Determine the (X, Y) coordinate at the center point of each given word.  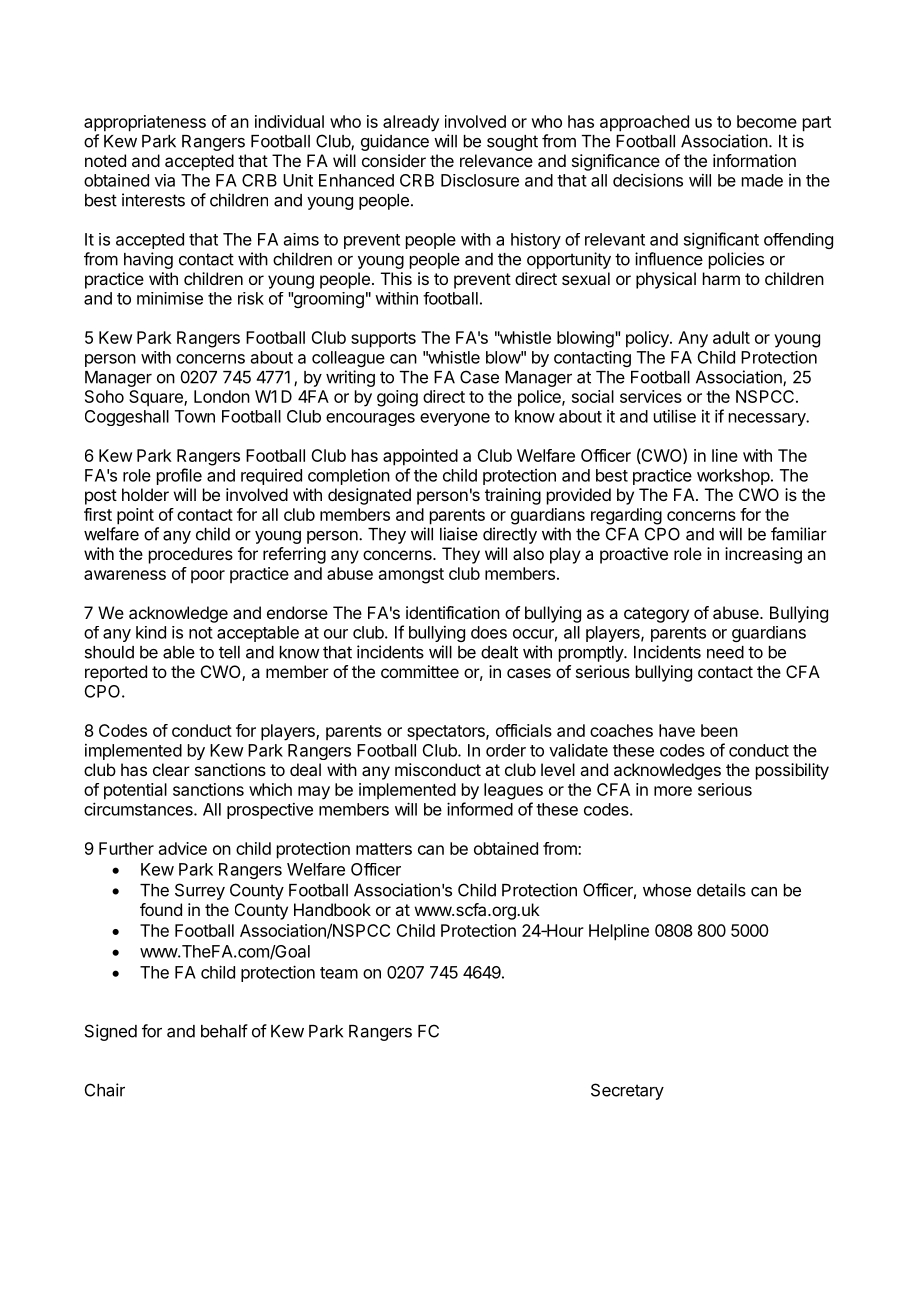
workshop (733, 477)
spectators (447, 732)
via (165, 180)
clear (171, 769)
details (721, 890)
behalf (224, 1031)
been (719, 730)
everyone (455, 419)
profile (179, 476)
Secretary (627, 1091)
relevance (496, 160)
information (754, 160)
